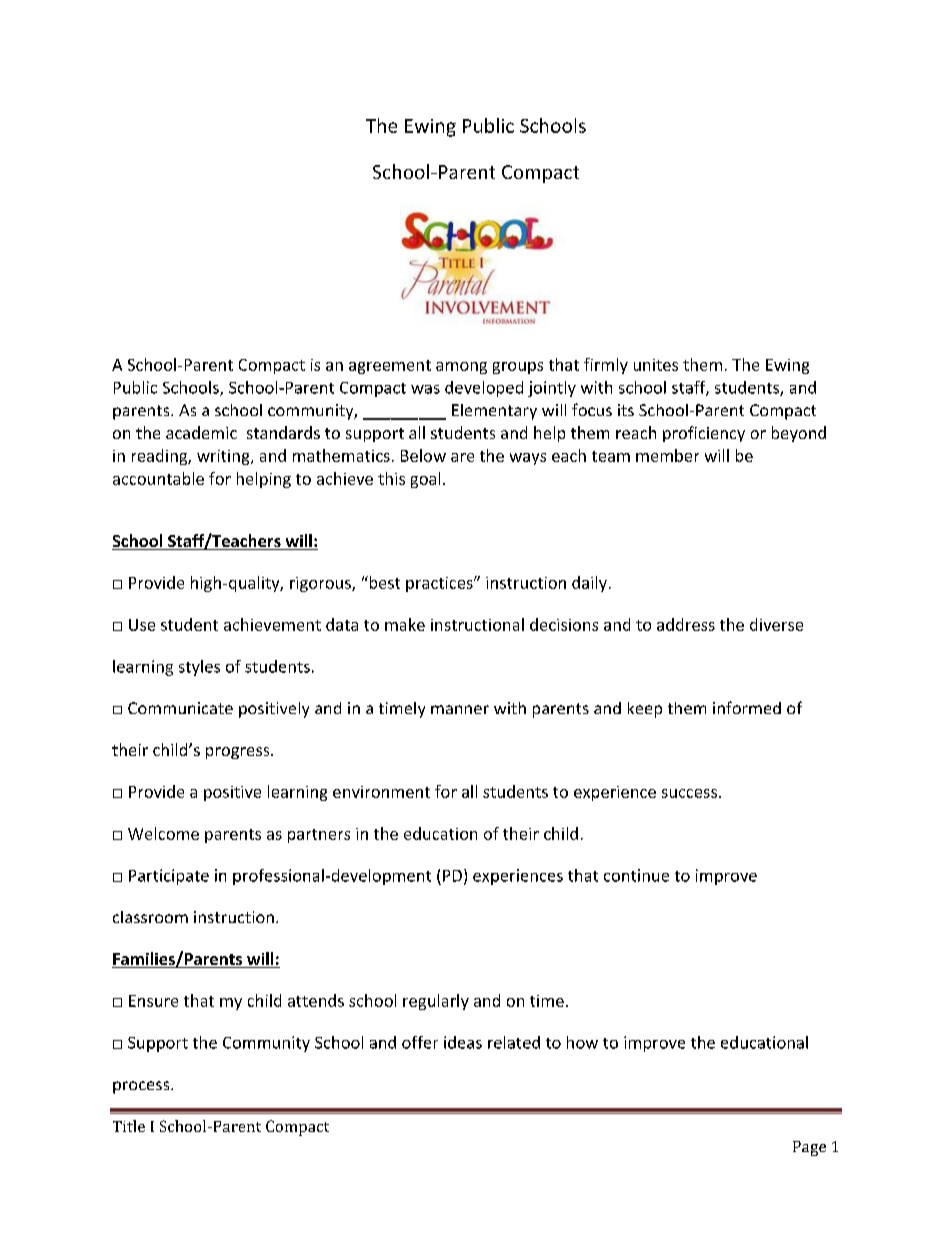  I want to click on developed, so click(484, 389).
